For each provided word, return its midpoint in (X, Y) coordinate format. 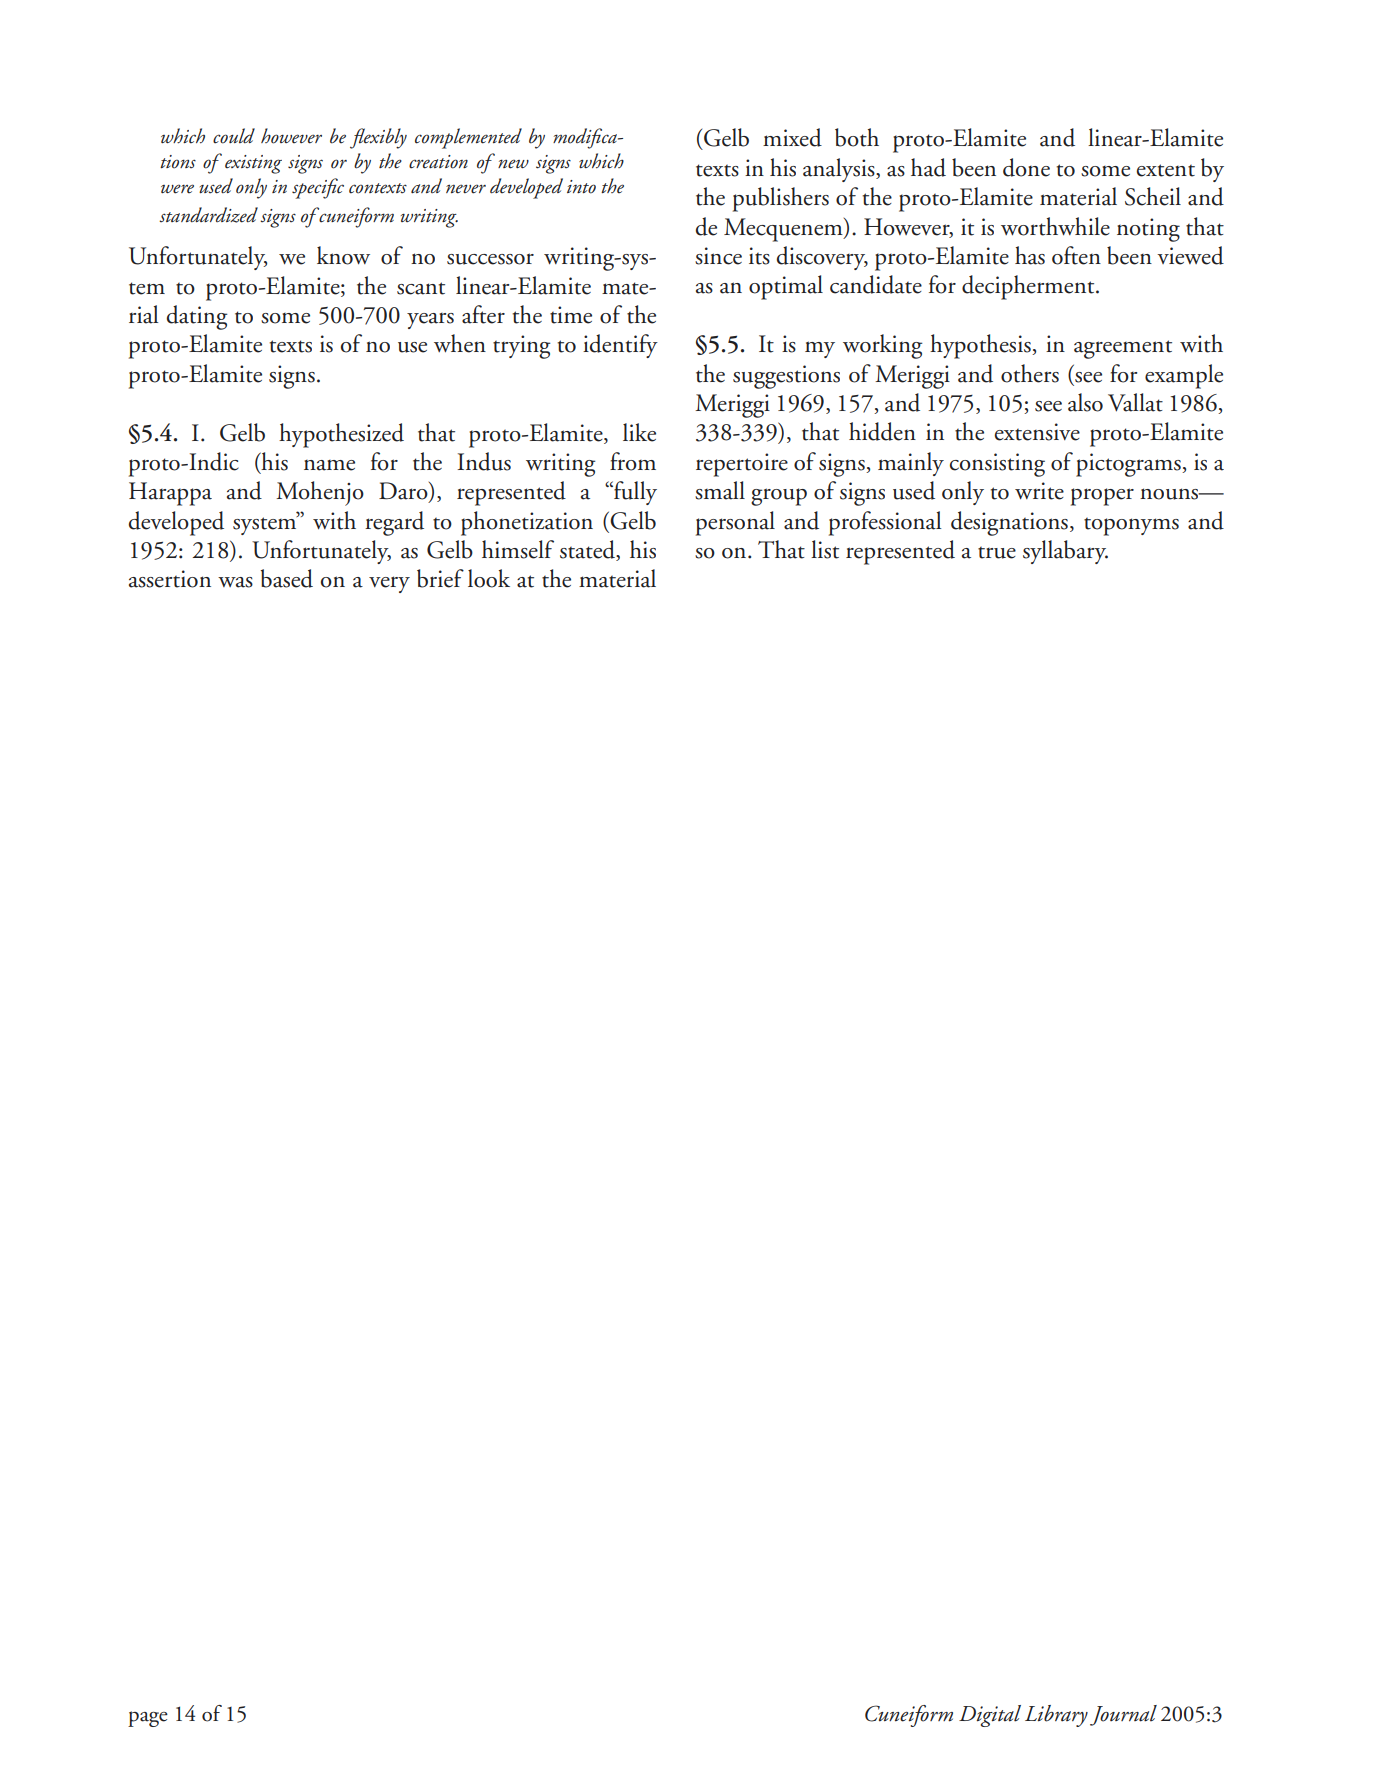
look (489, 578)
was (235, 582)
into (581, 187)
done (1026, 167)
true (997, 553)
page (148, 1719)
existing (253, 164)
